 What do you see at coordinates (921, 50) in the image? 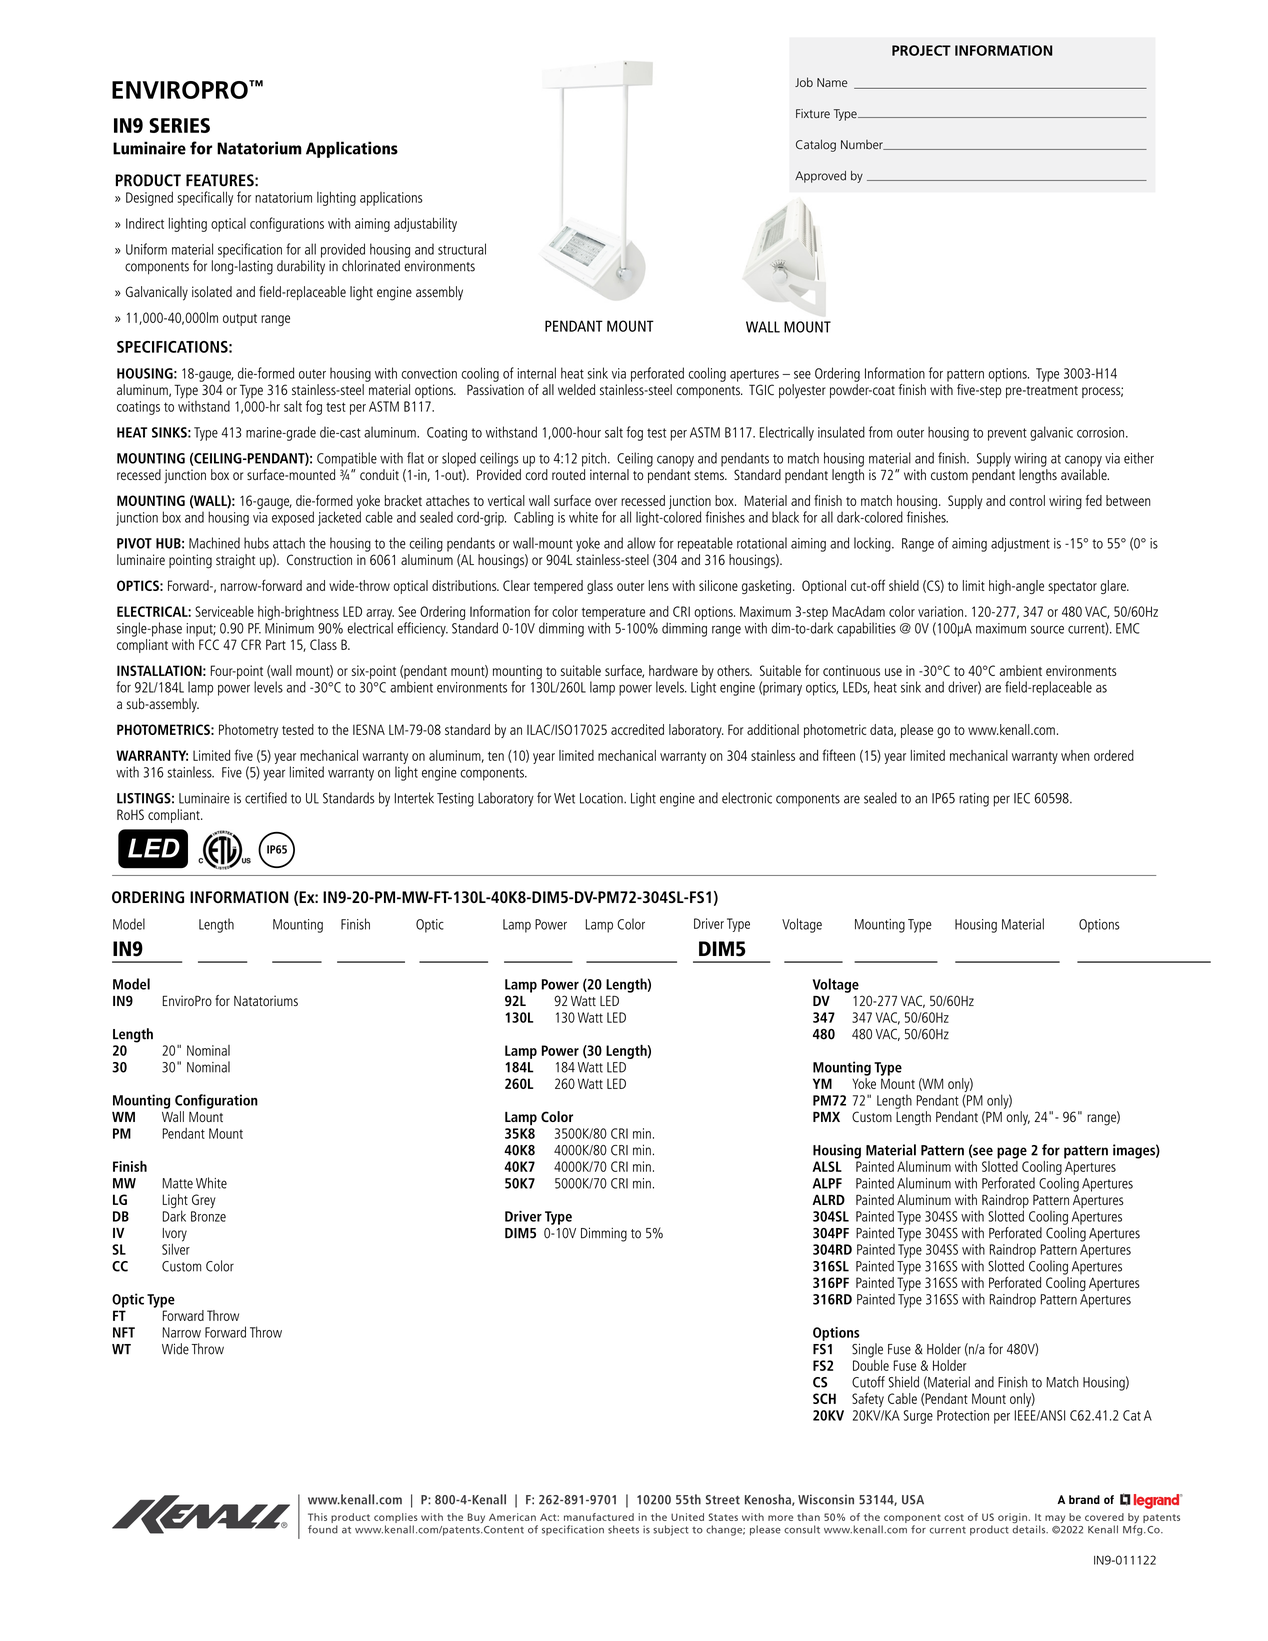
I see `PROJECT` at bounding box center [921, 50].
